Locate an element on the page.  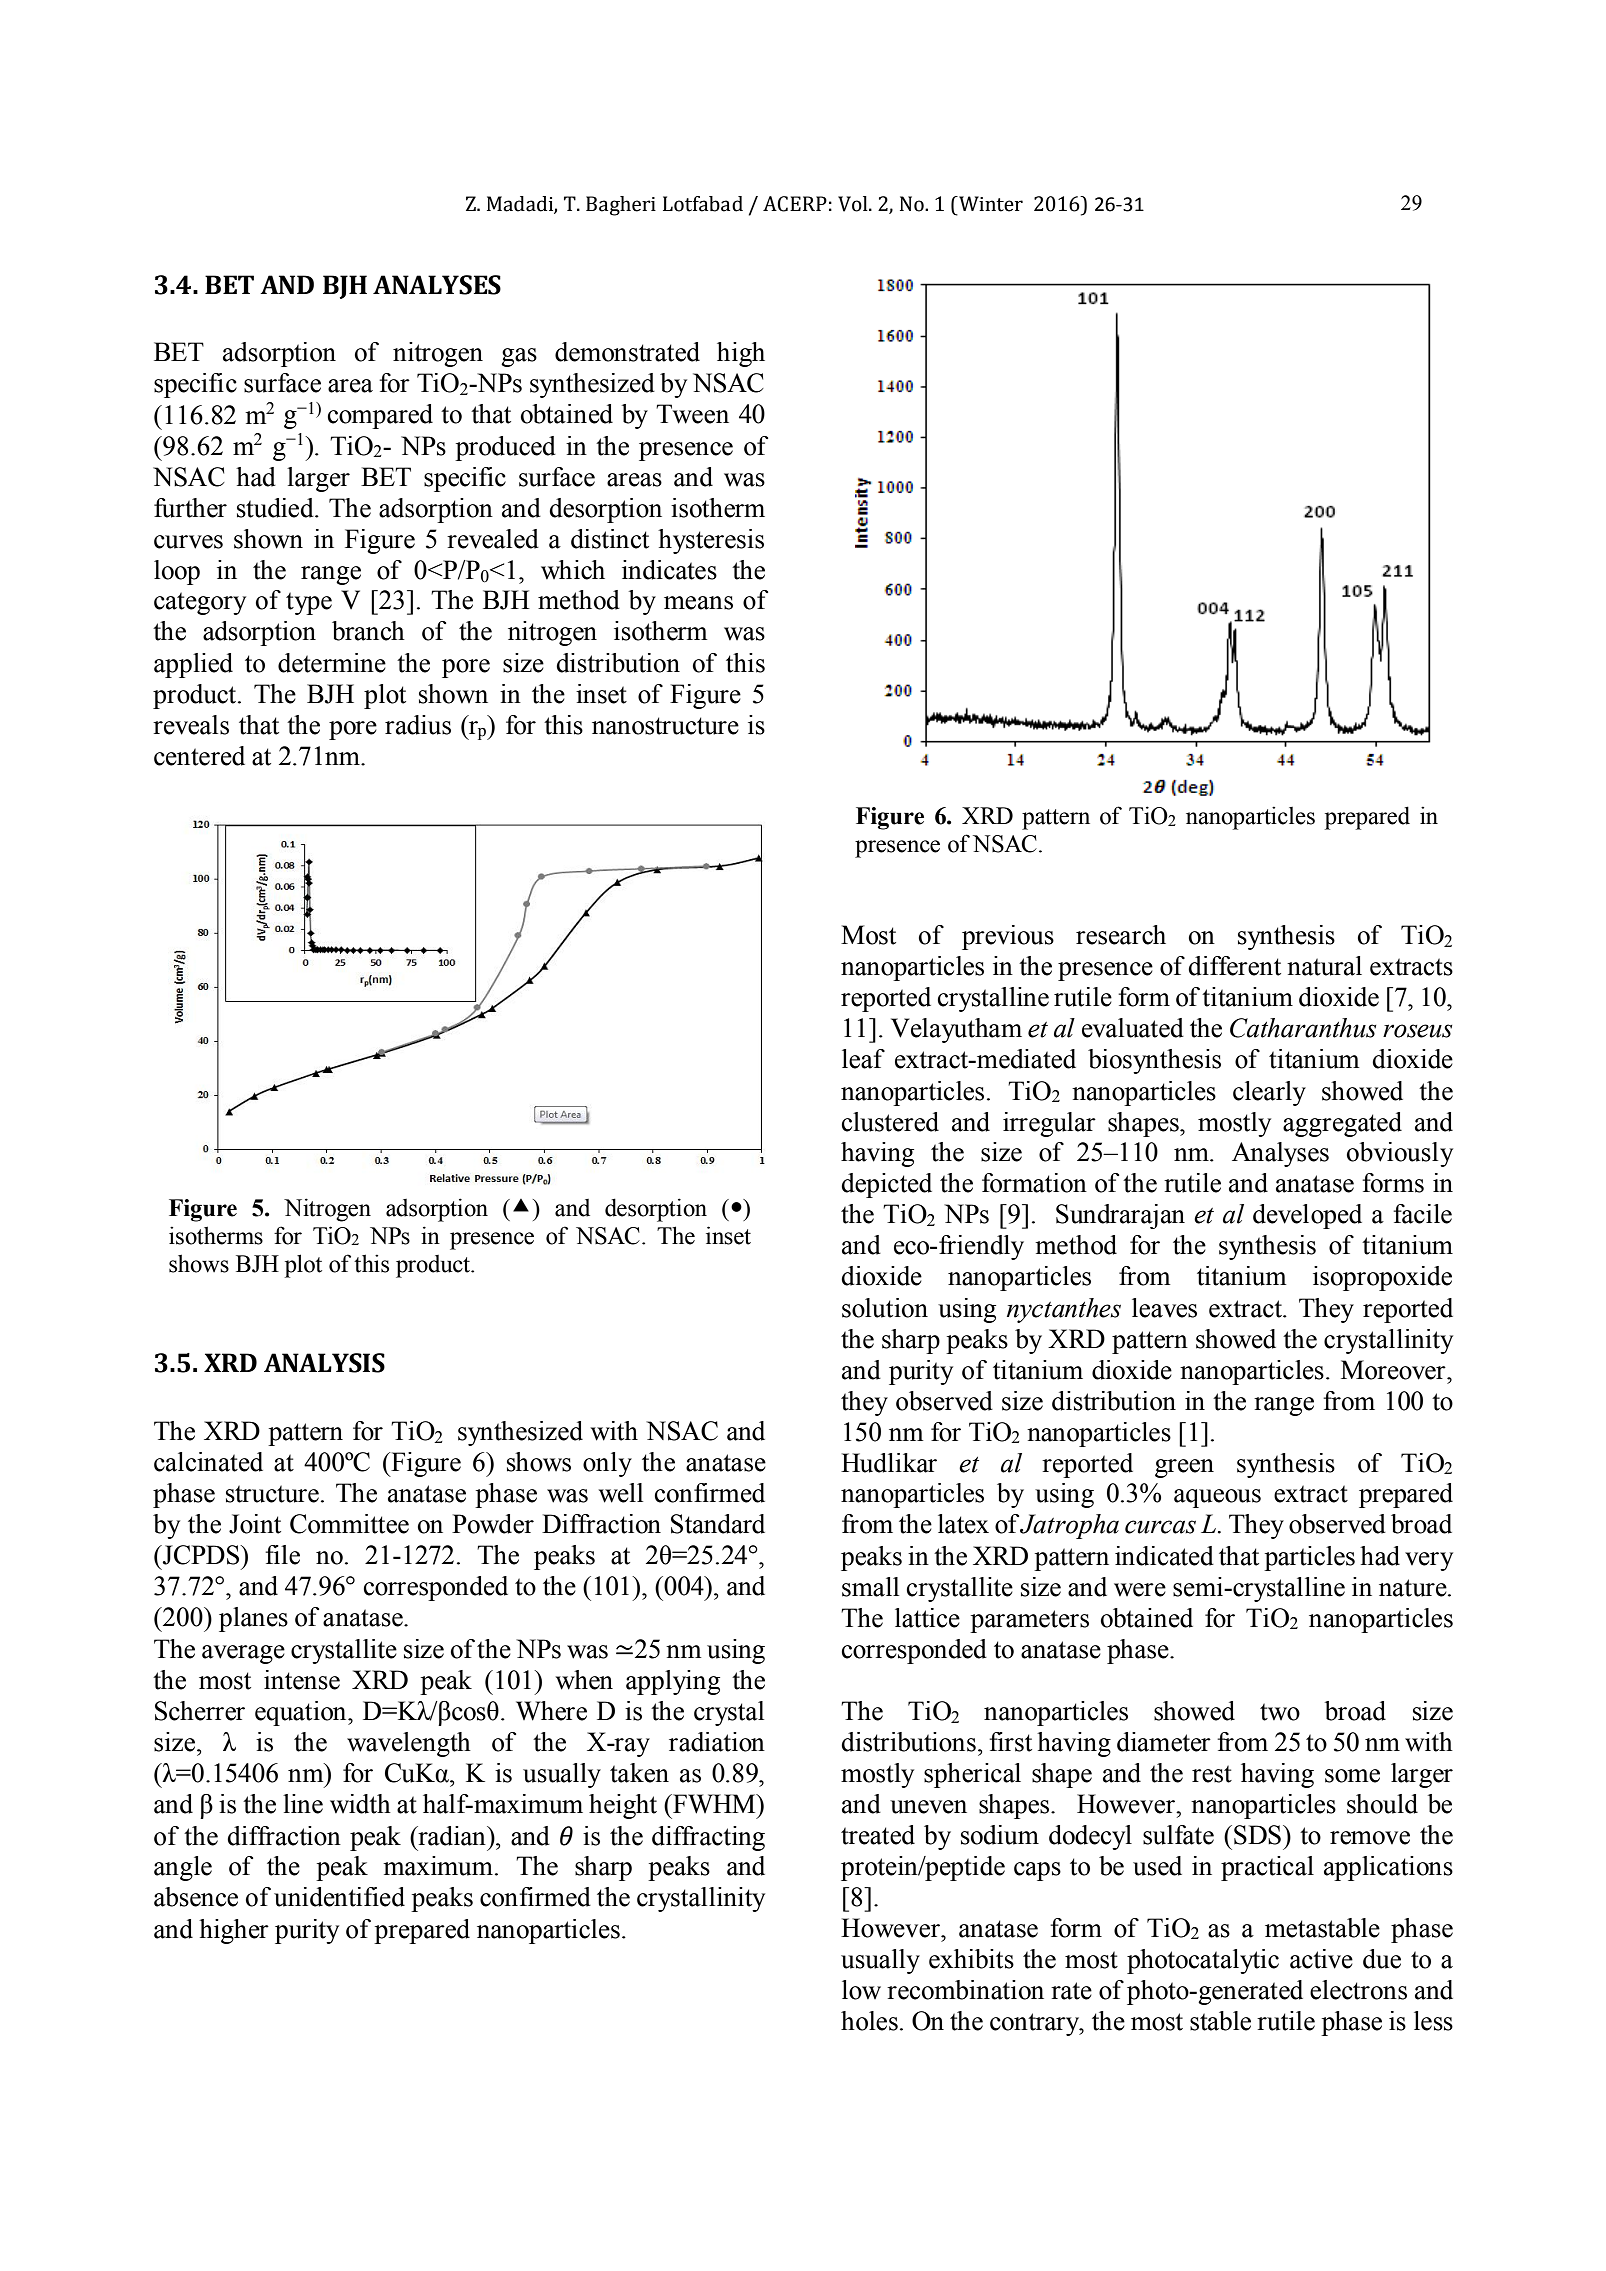
unidentified is located at coordinates (339, 1897).
